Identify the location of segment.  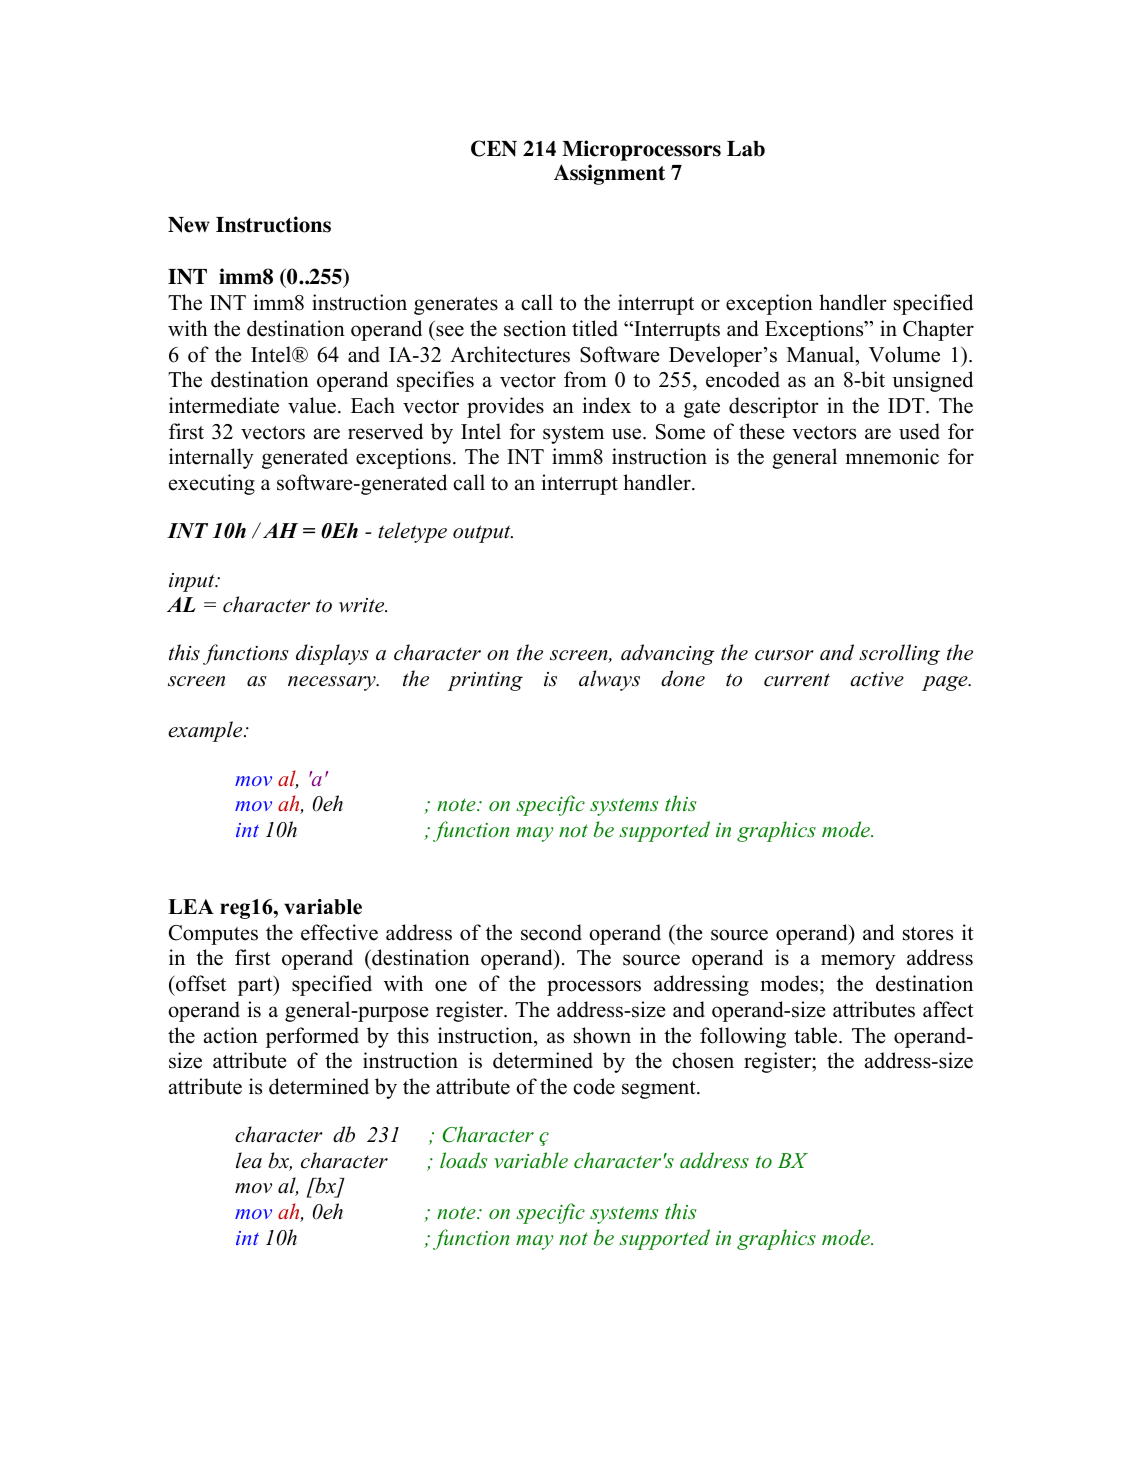
(660, 1090).
